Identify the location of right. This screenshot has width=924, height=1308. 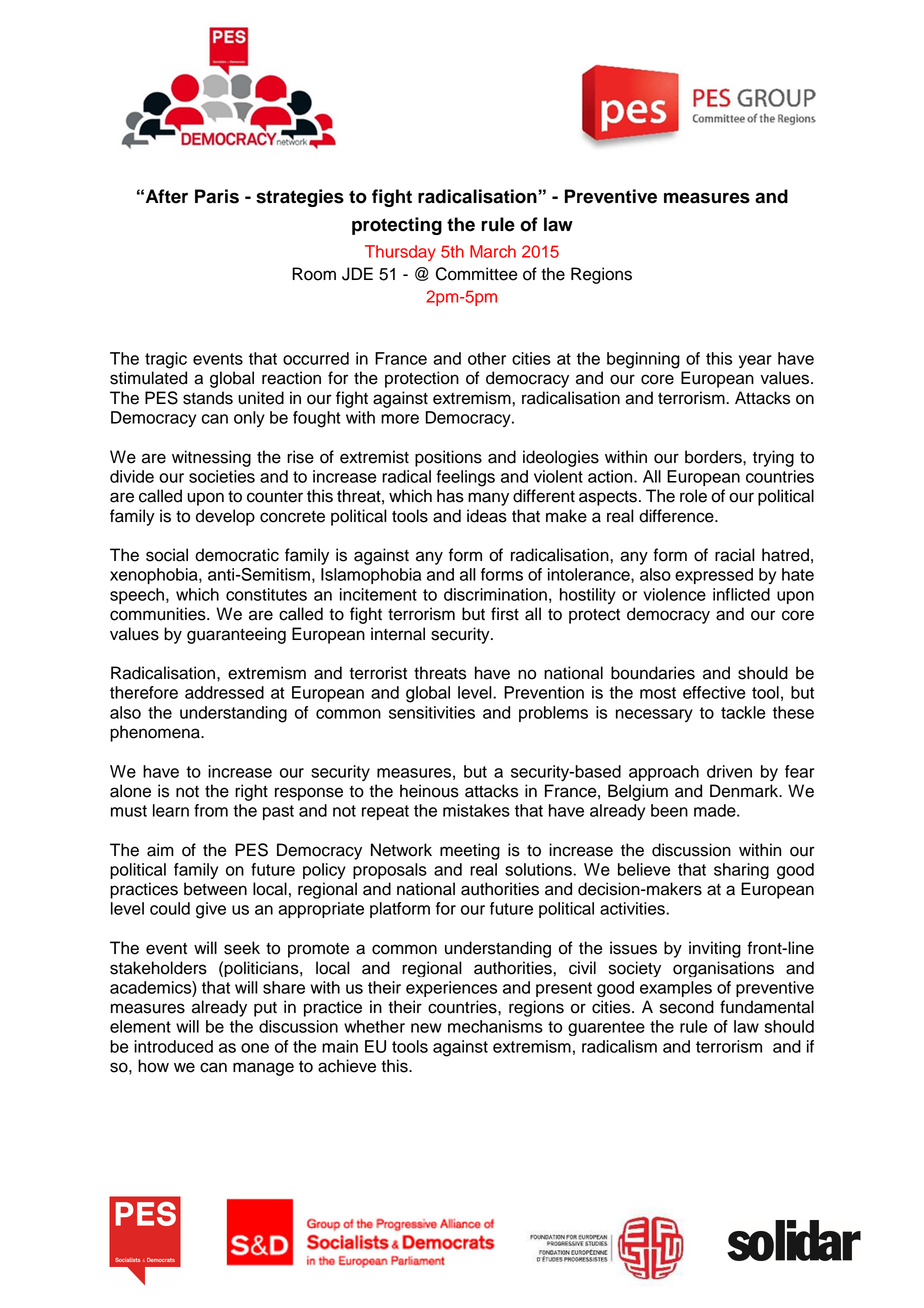
(251, 792).
